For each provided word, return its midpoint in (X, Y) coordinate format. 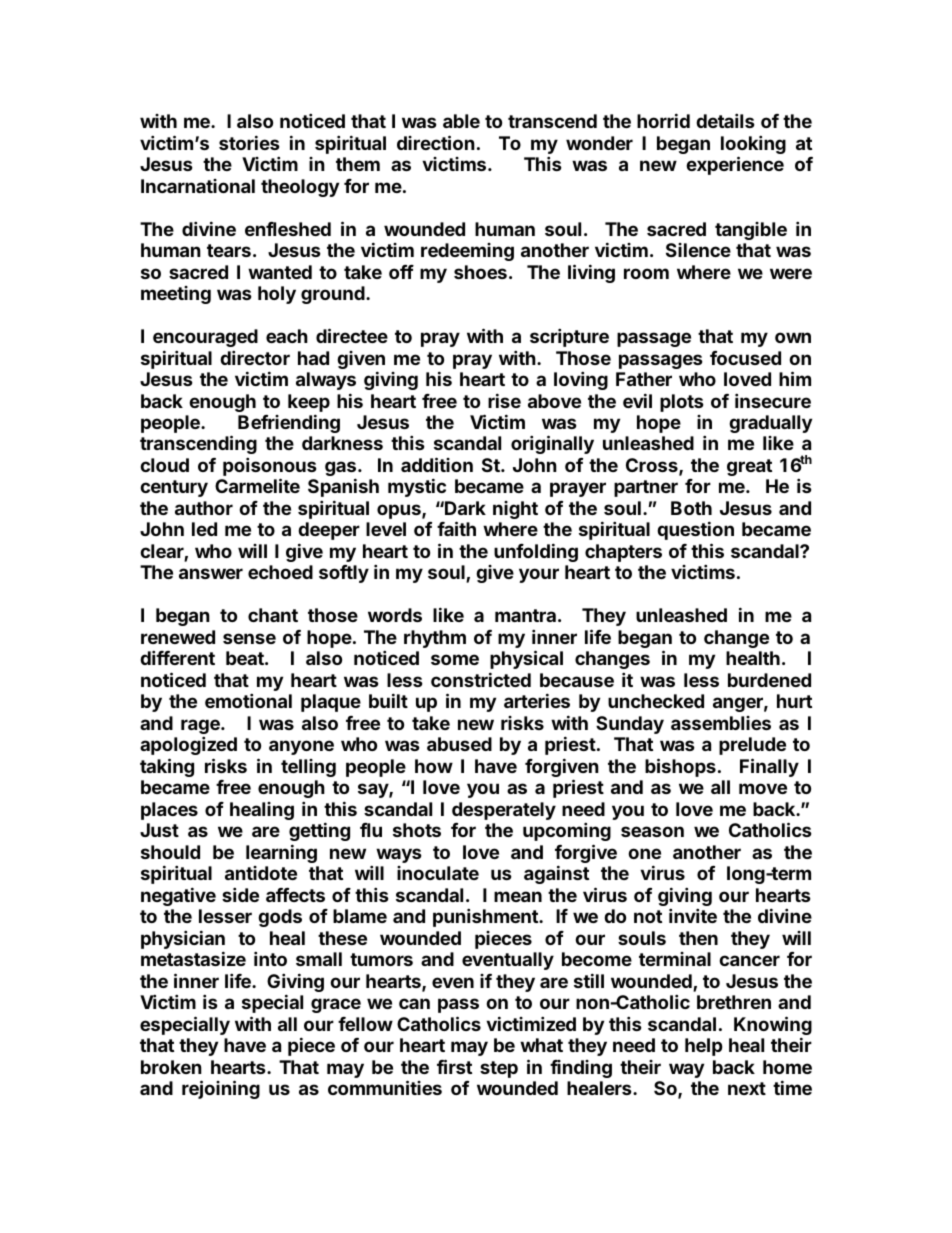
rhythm (435, 639)
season (652, 831)
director (255, 357)
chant (273, 615)
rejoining (221, 1089)
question (695, 530)
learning (281, 853)
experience (735, 165)
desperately (504, 811)
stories (249, 142)
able (461, 121)
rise (504, 400)
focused (745, 358)
